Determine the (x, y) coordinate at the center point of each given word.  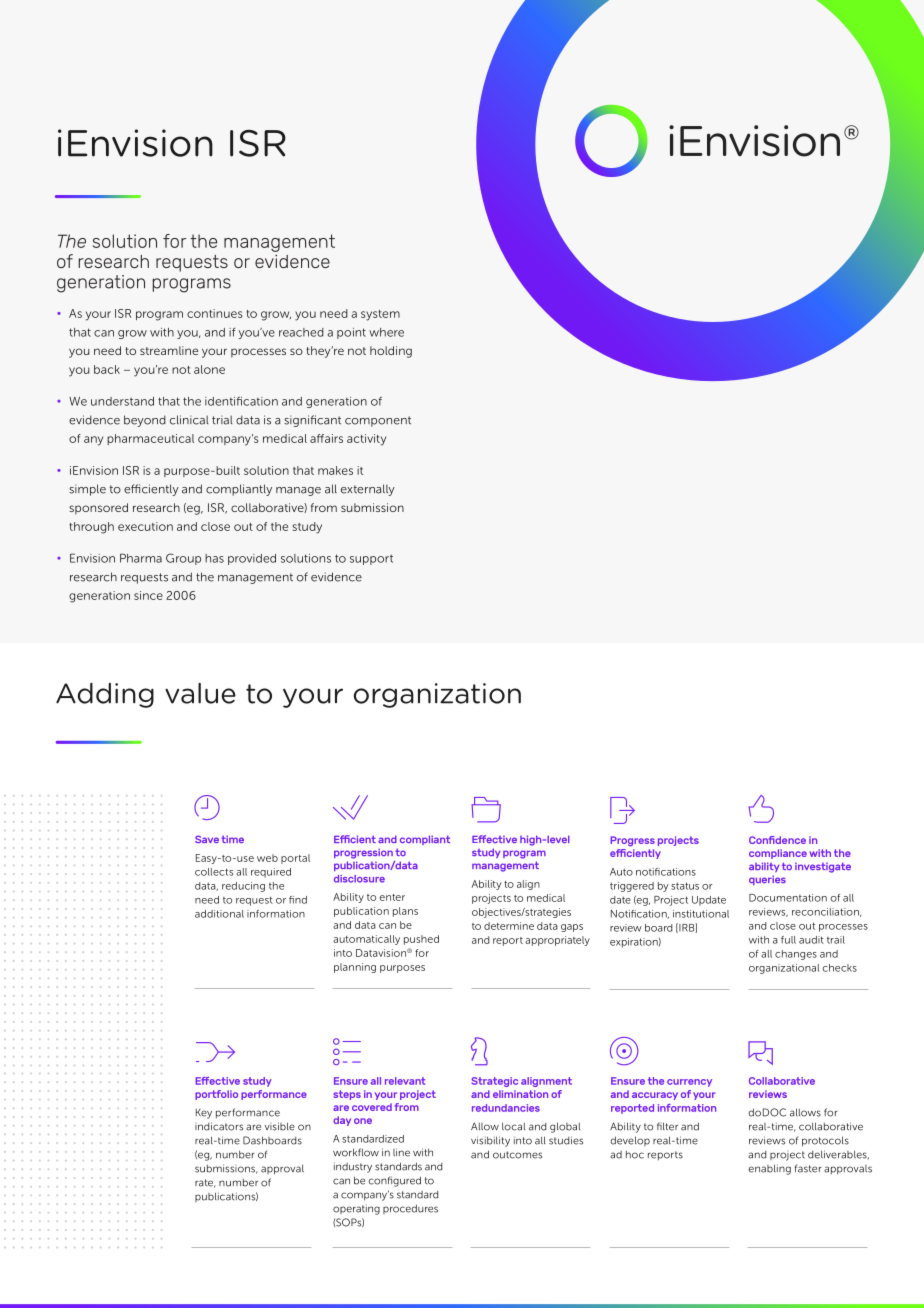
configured (394, 1181)
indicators (219, 1126)
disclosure (359, 879)
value (200, 693)
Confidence (777, 840)
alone (209, 369)
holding (391, 352)
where (386, 332)
